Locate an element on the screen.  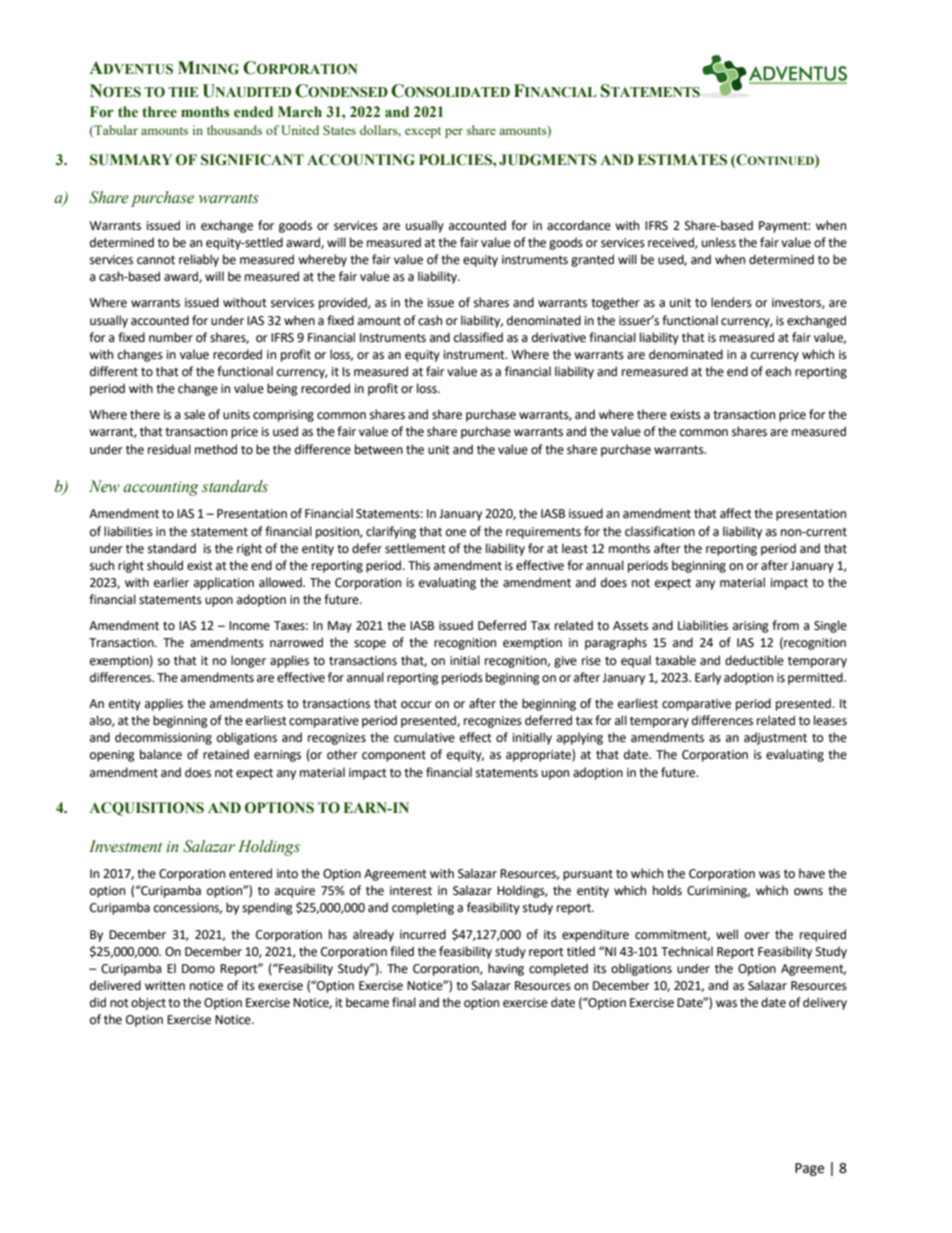
Income is located at coordinates (249, 626).
